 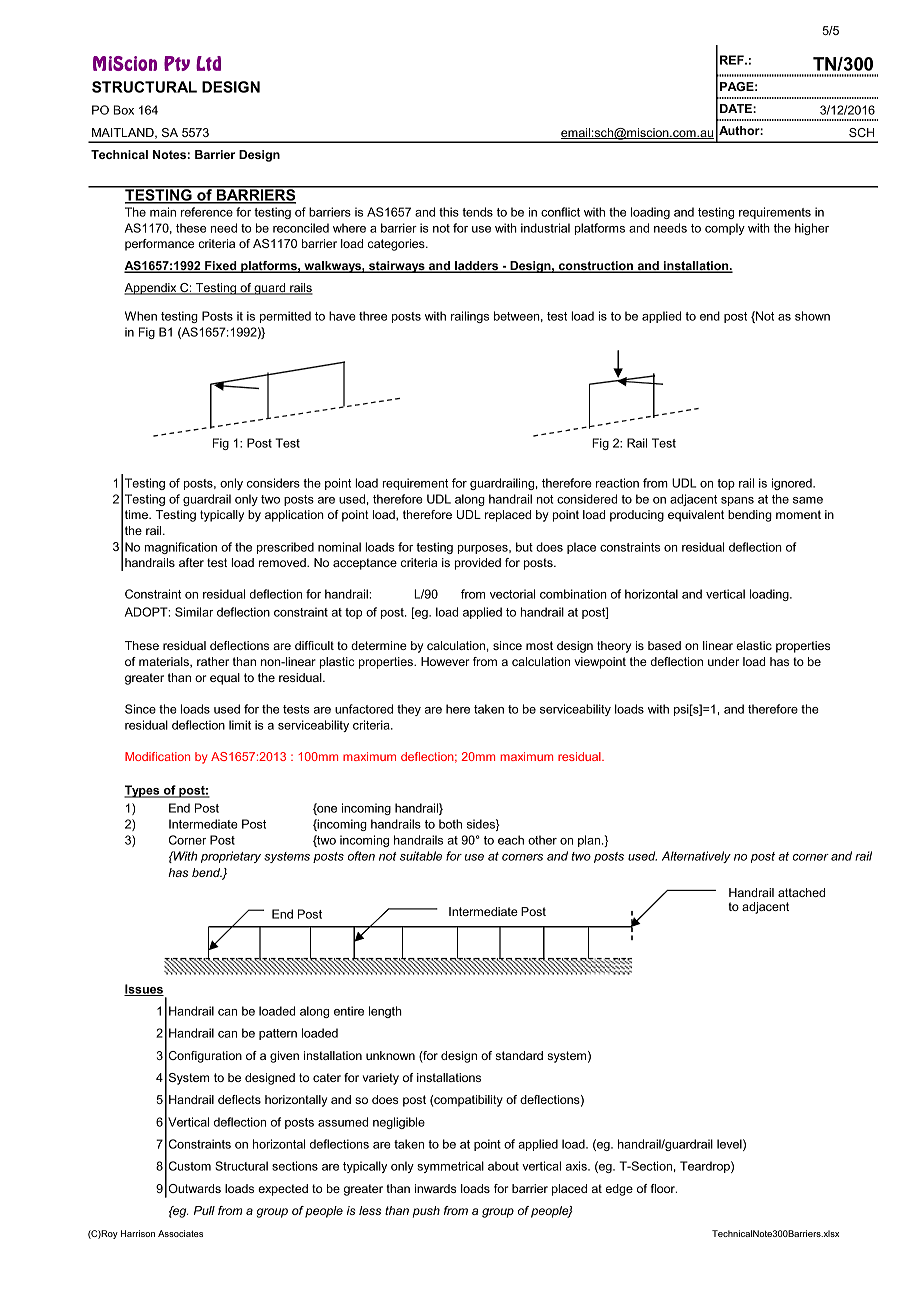 What do you see at coordinates (204, 1210) in the image?
I see `Pull` at bounding box center [204, 1210].
